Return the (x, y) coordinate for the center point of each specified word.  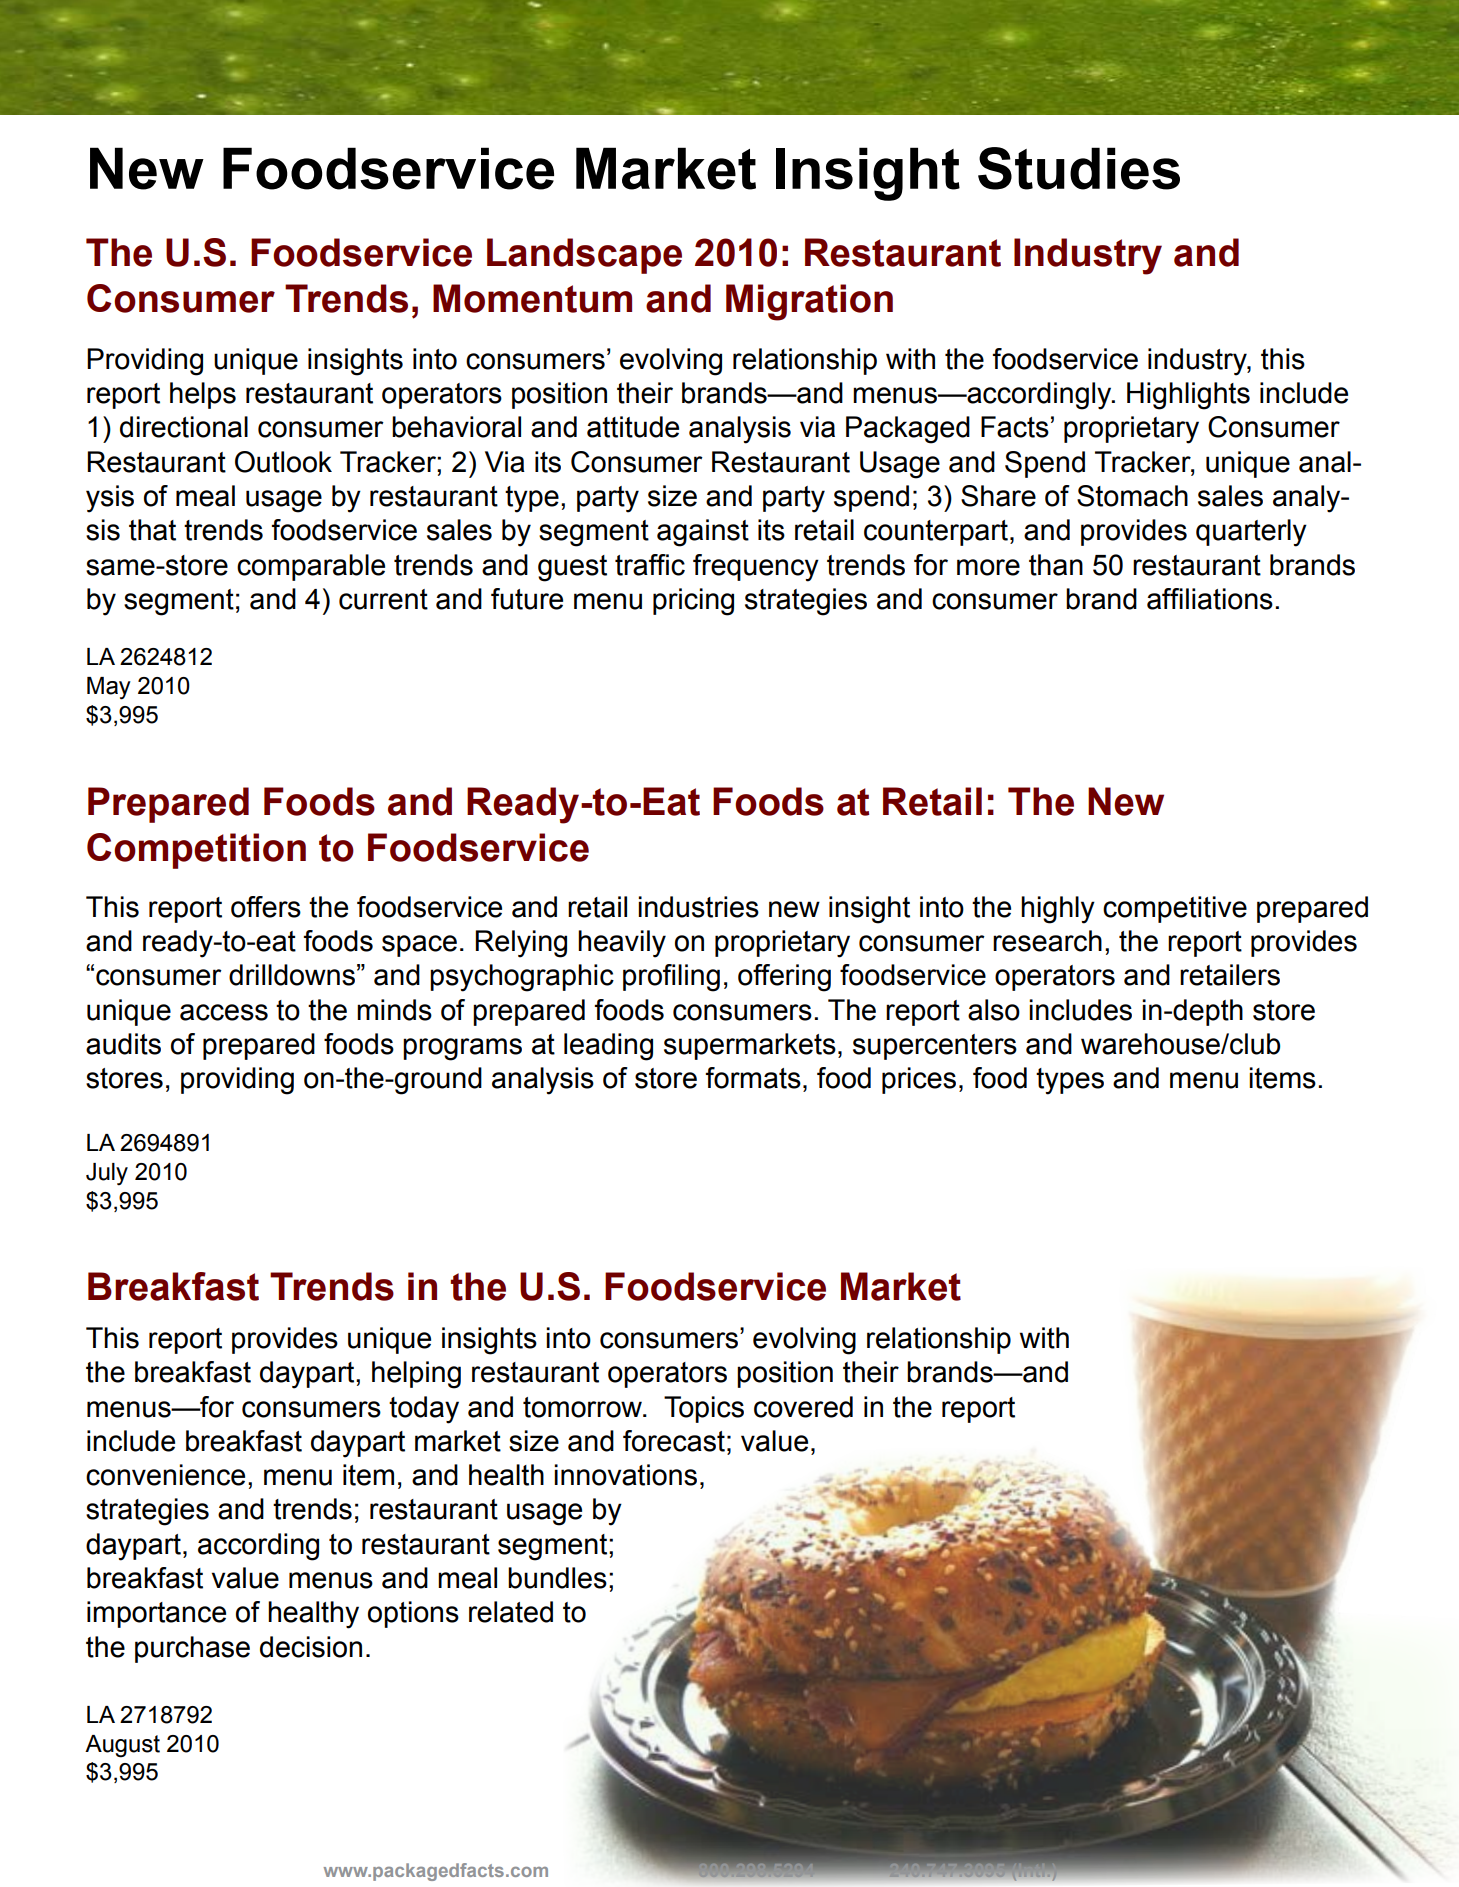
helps (203, 395)
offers (266, 907)
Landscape (584, 256)
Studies (1079, 168)
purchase (192, 1649)
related (511, 1612)
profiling (671, 978)
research (1047, 941)
